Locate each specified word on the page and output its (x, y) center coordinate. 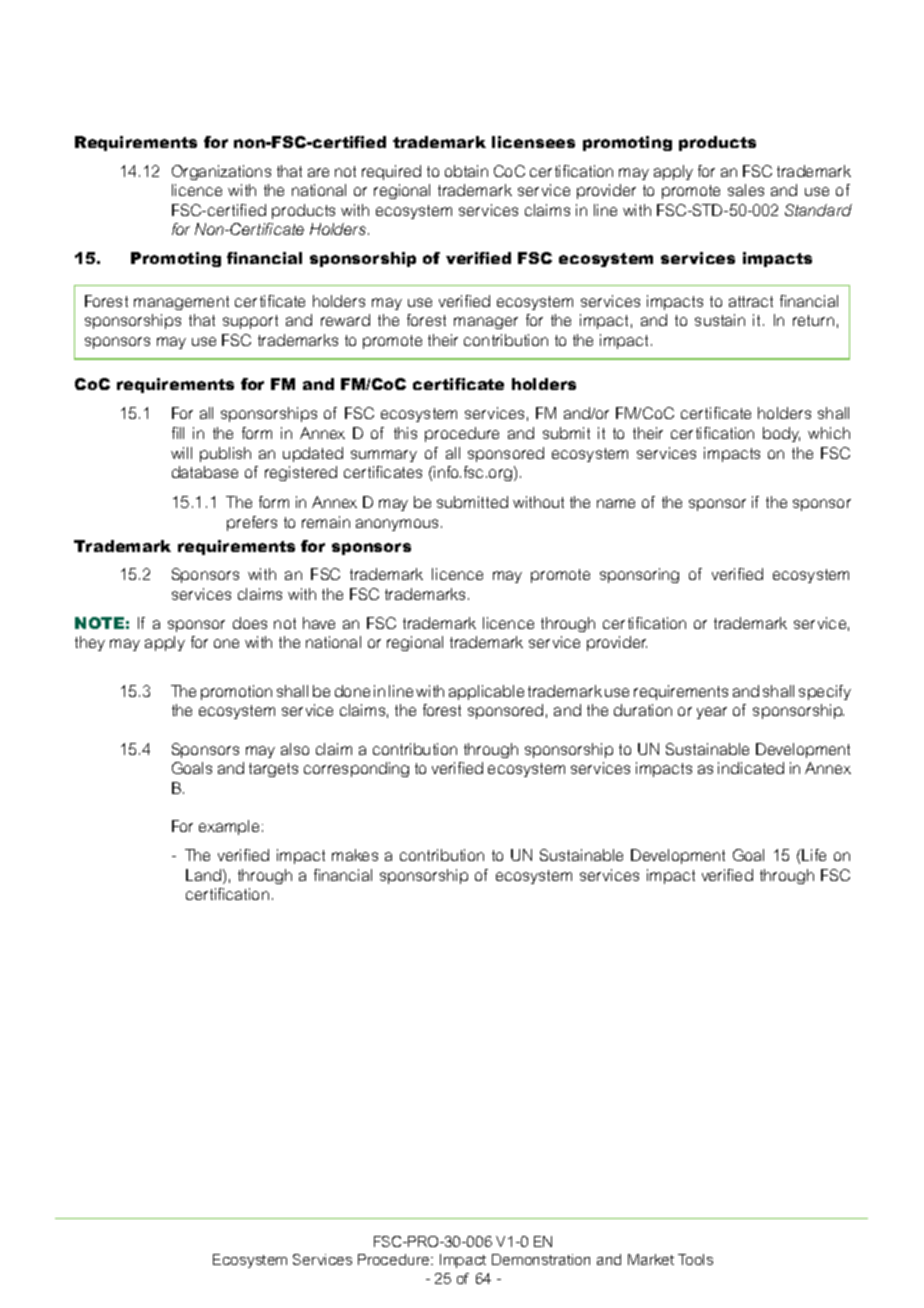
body (781, 434)
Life (813, 855)
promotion (236, 692)
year (712, 713)
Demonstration (541, 1259)
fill (178, 433)
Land (203, 875)
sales (746, 190)
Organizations (221, 172)
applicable (486, 692)
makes (355, 855)
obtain (466, 171)
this (405, 433)
